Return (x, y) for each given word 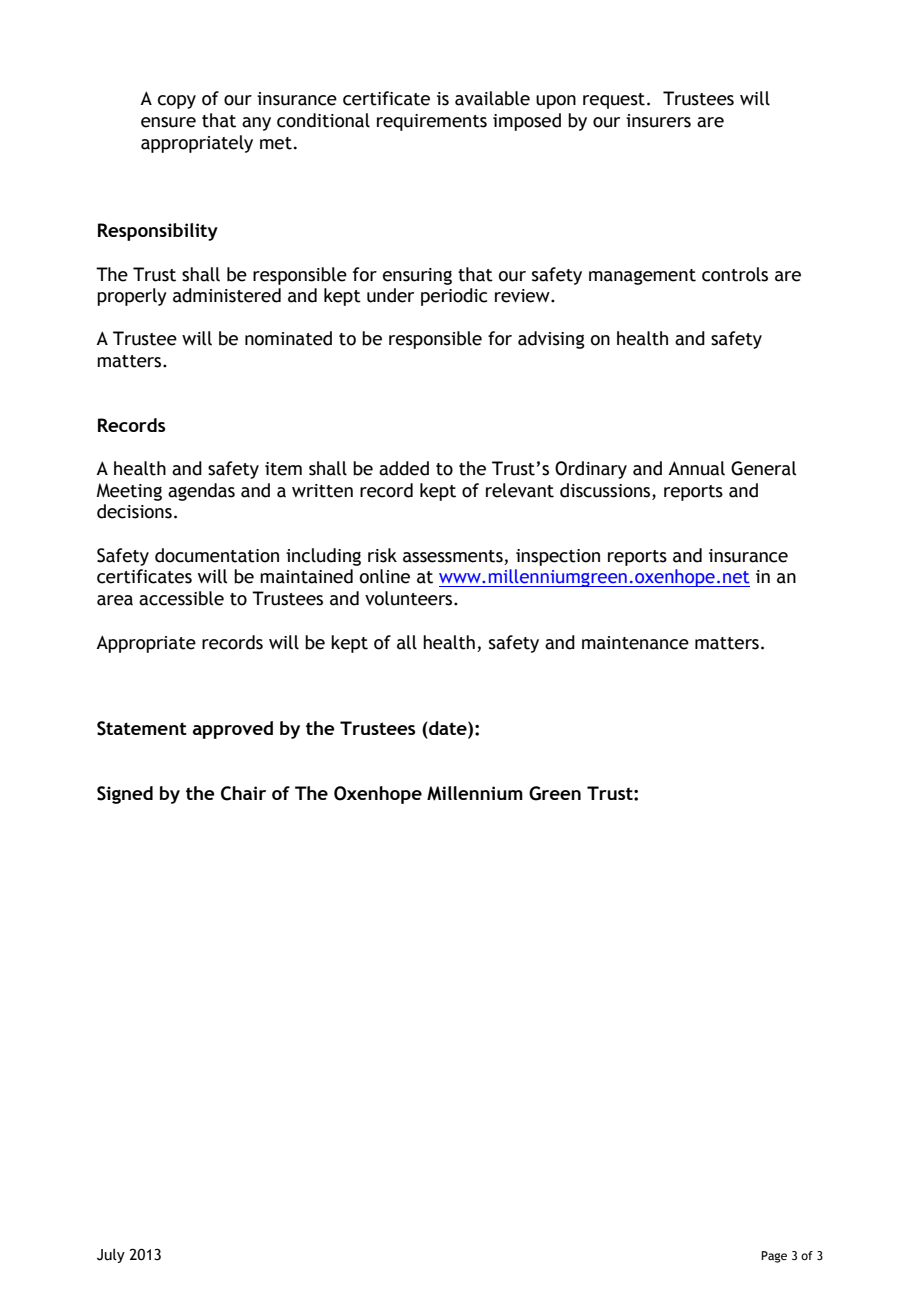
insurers (658, 121)
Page (774, 1257)
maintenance (635, 643)
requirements (432, 122)
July (111, 1255)
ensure (168, 122)
